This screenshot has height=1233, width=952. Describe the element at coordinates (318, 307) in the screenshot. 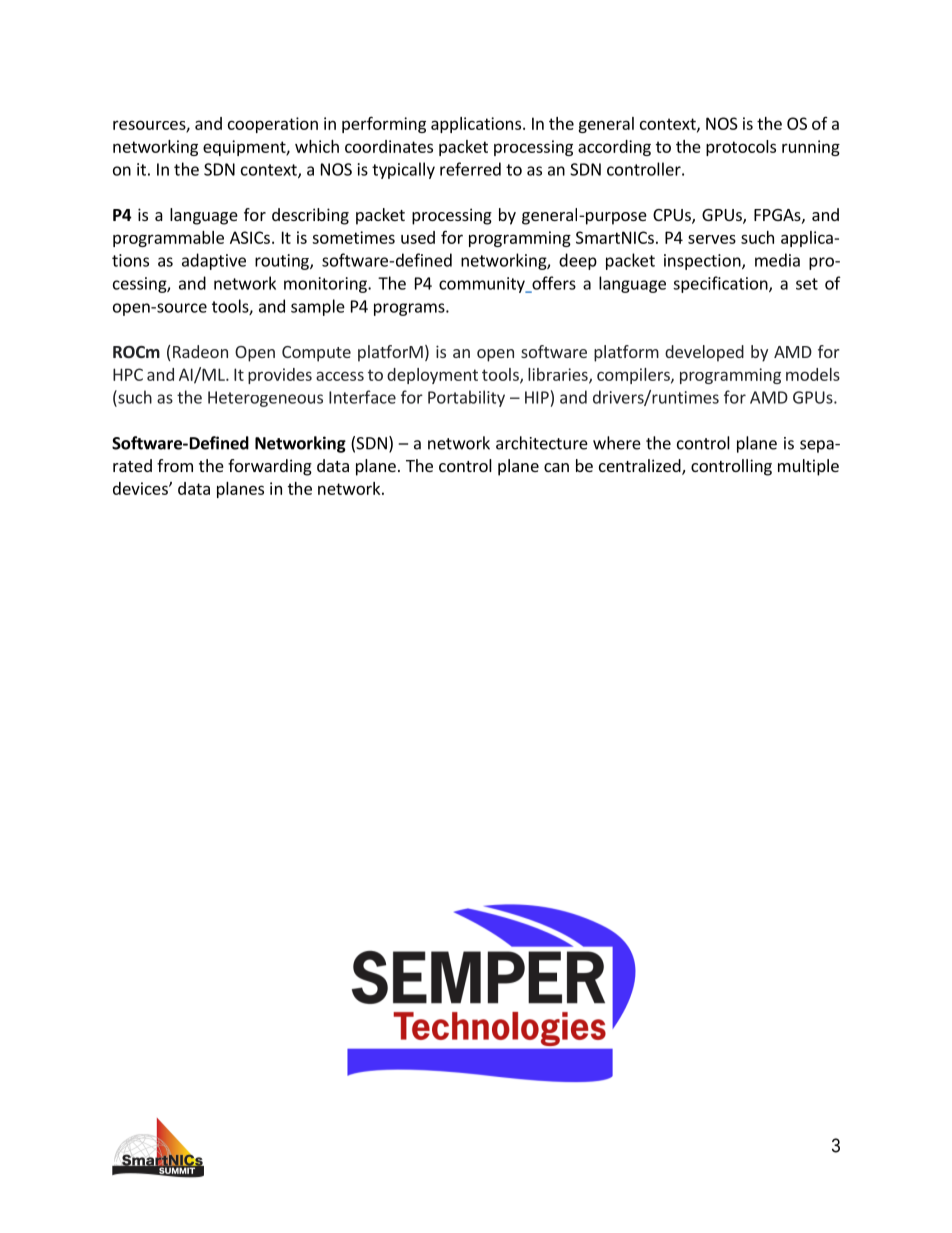

I see `sample` at that location.
